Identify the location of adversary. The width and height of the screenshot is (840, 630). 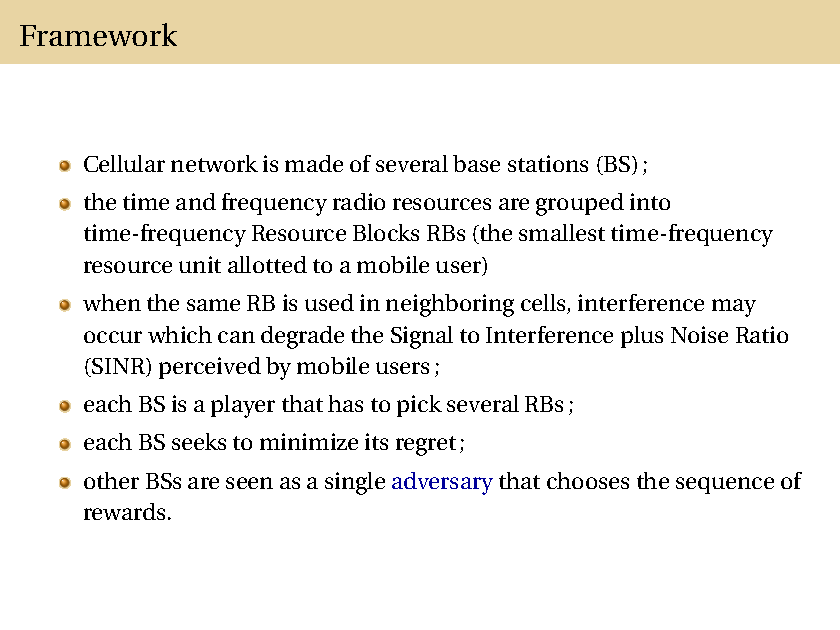
(442, 483).
